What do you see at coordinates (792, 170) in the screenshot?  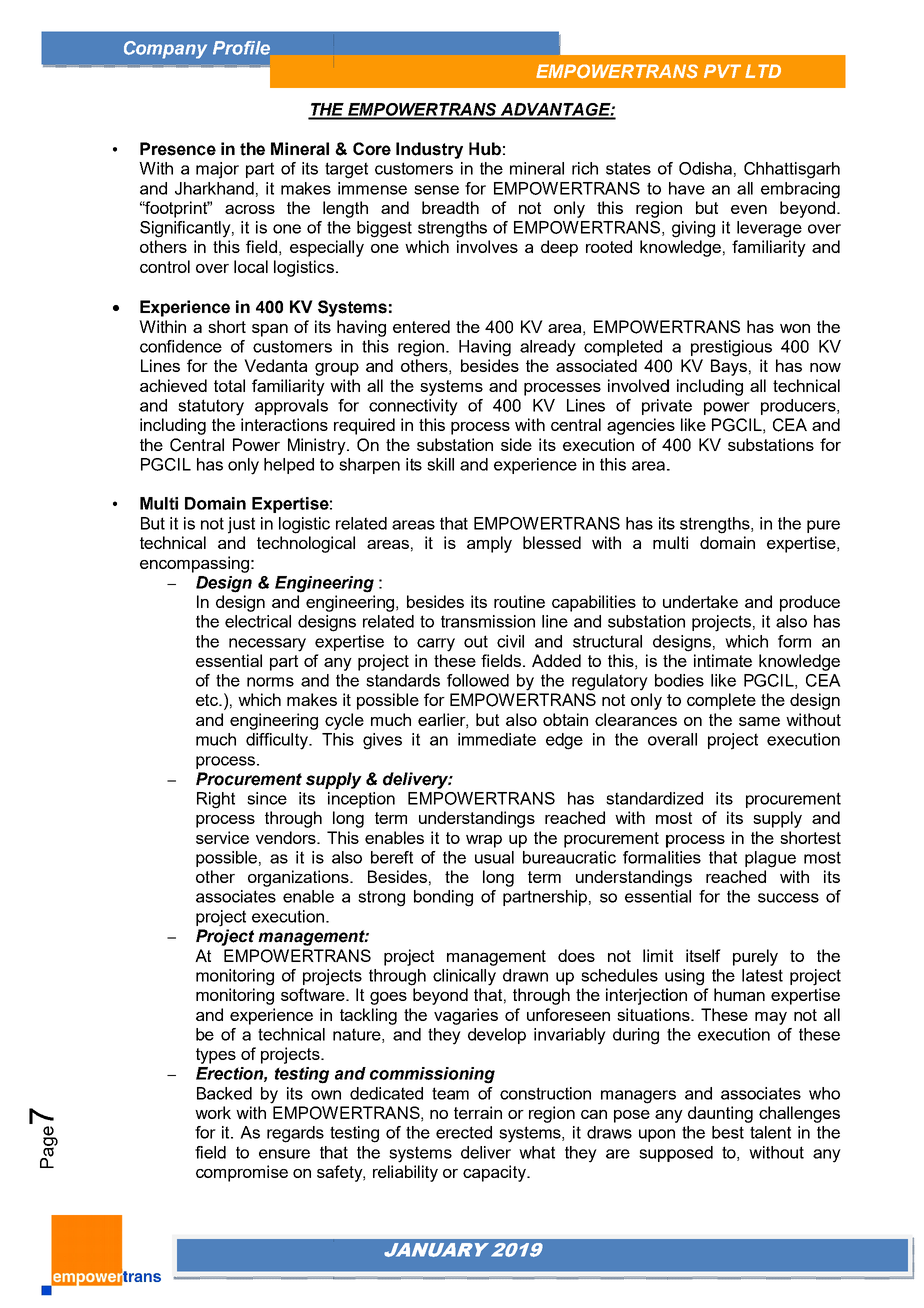 I see `Chhattisgarh` at bounding box center [792, 170].
